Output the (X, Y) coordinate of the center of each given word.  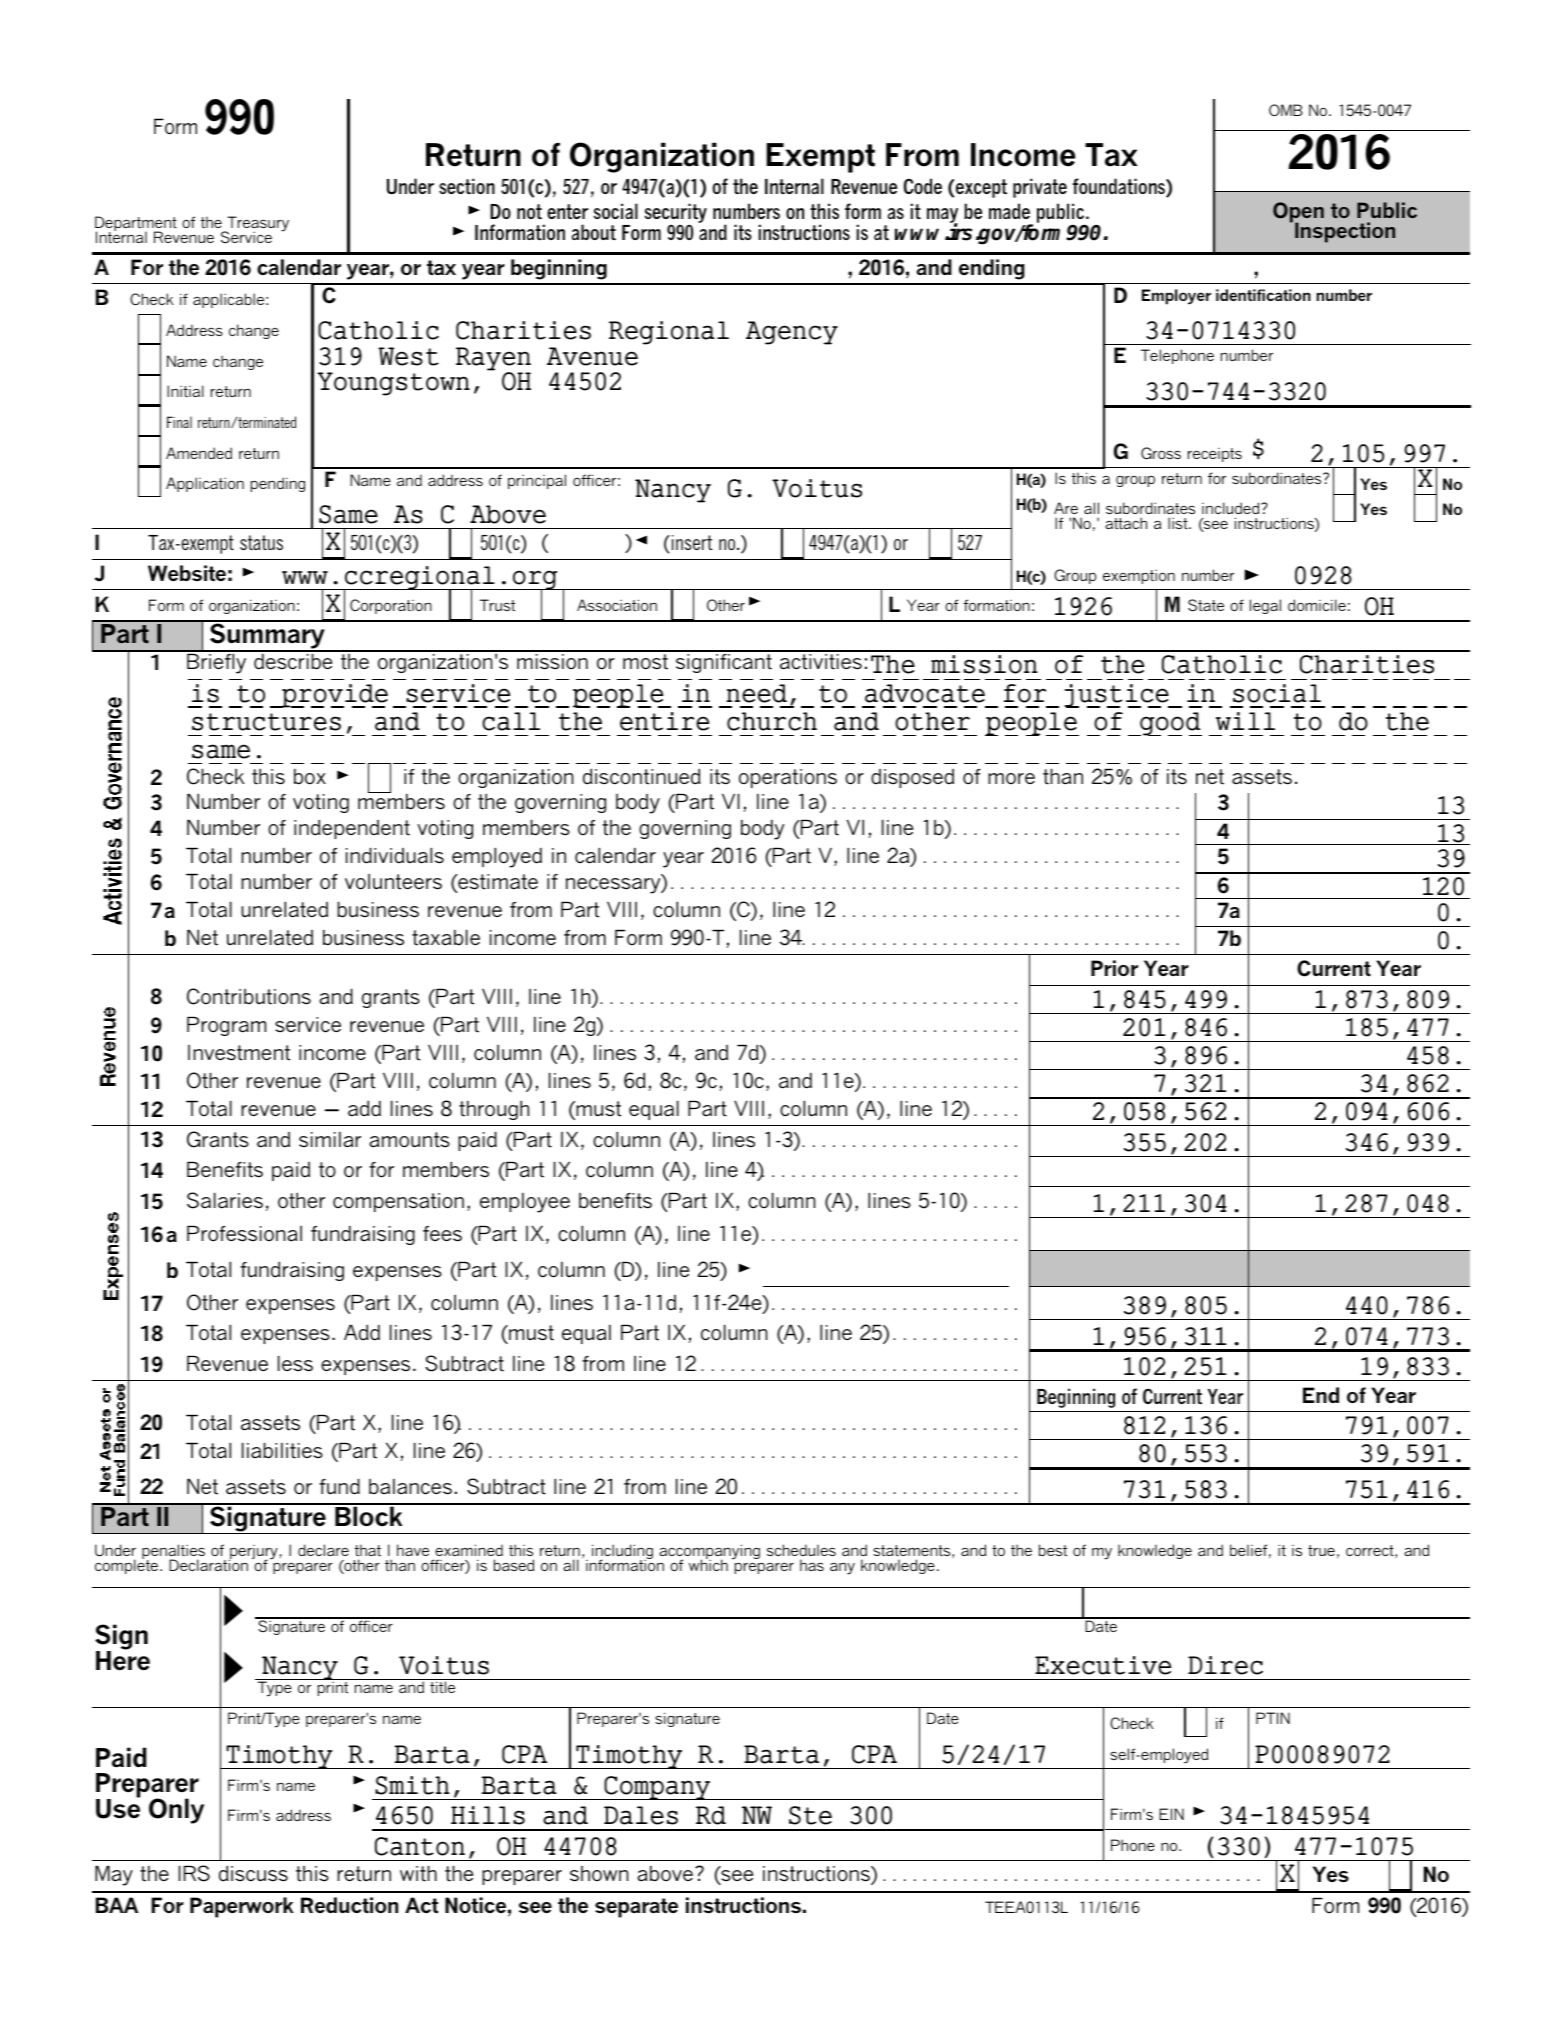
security (676, 214)
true (1321, 1550)
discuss (253, 1874)
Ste (810, 1815)
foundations (1120, 187)
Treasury (257, 225)
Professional (244, 1234)
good (1170, 724)
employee (525, 1203)
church (772, 721)
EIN (1171, 1814)
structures (266, 722)
